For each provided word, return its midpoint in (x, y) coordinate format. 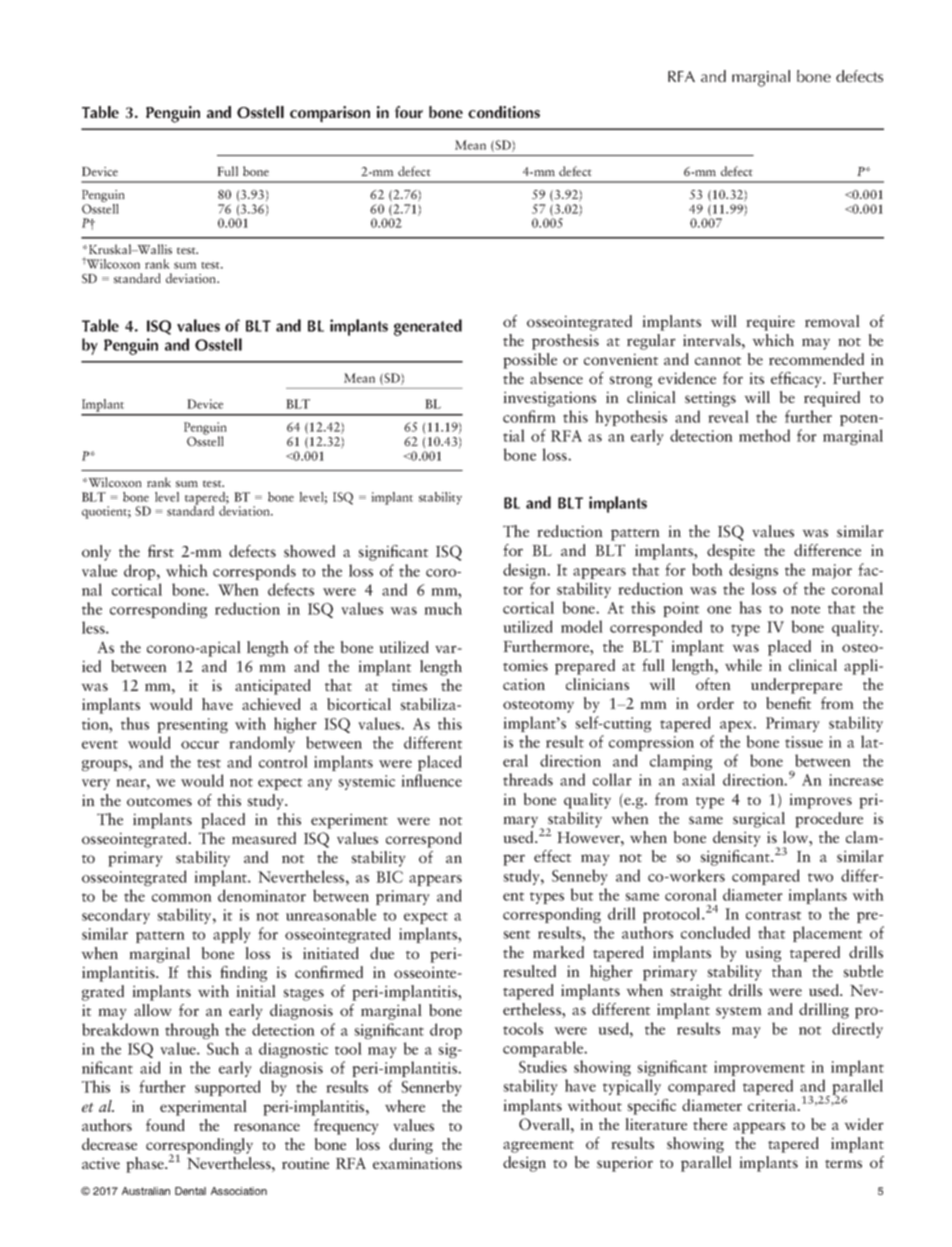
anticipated (273, 687)
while (743, 665)
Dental (190, 1191)
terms (843, 1164)
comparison (330, 114)
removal (832, 321)
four (409, 112)
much (443, 608)
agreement (538, 1147)
